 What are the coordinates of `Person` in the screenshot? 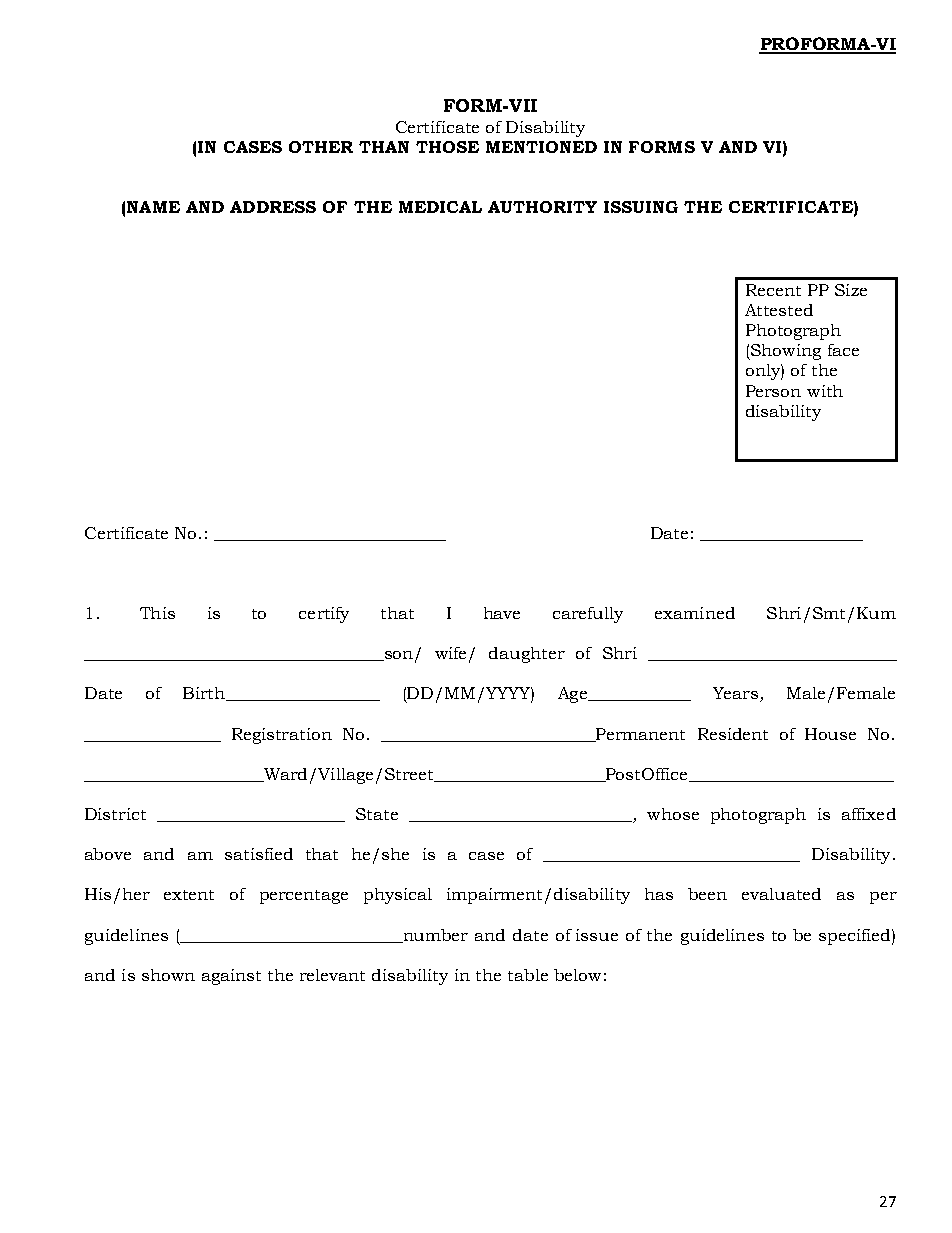 It's located at (773, 391).
